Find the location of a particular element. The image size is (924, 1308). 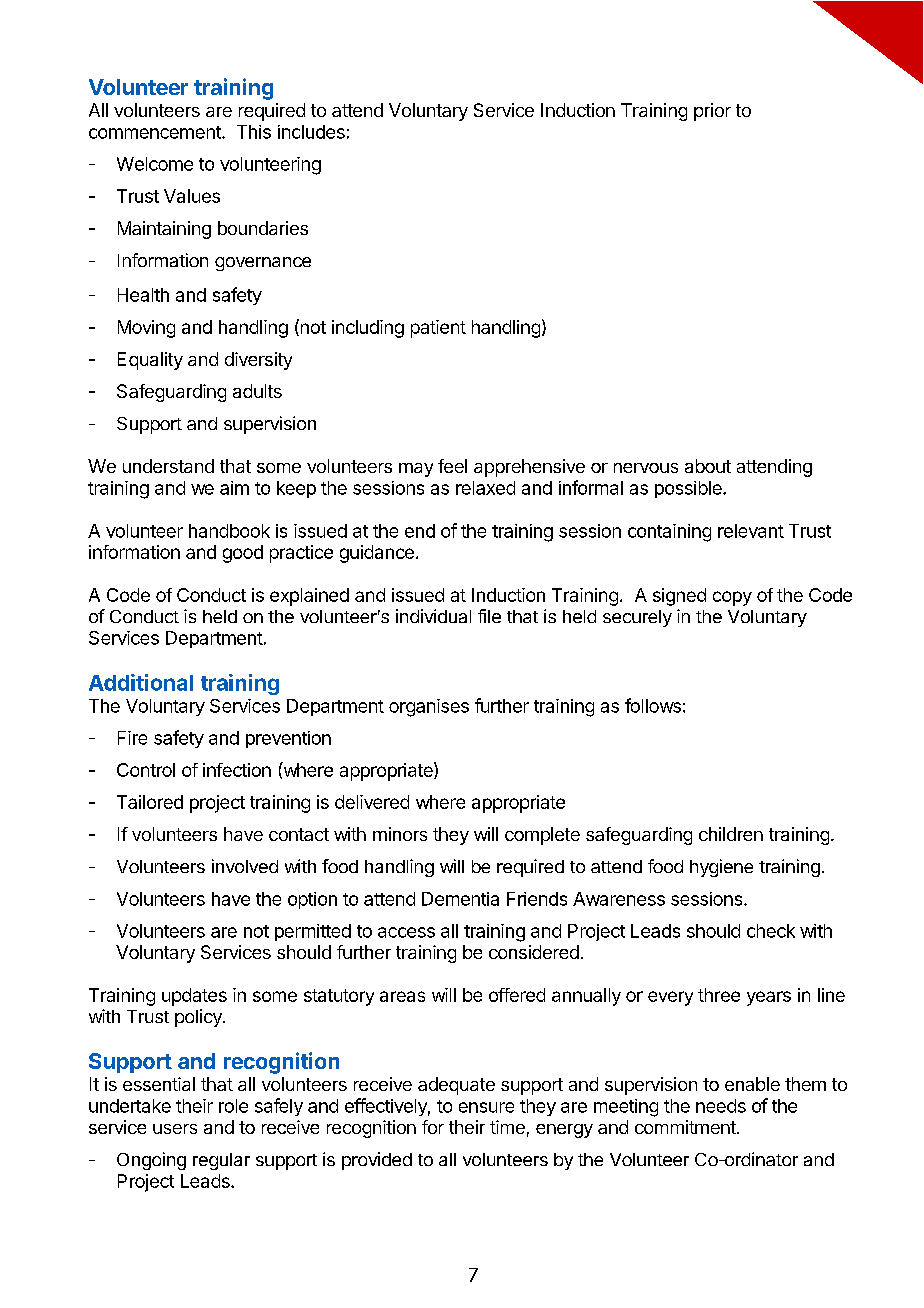

This is located at coordinates (254, 132).
